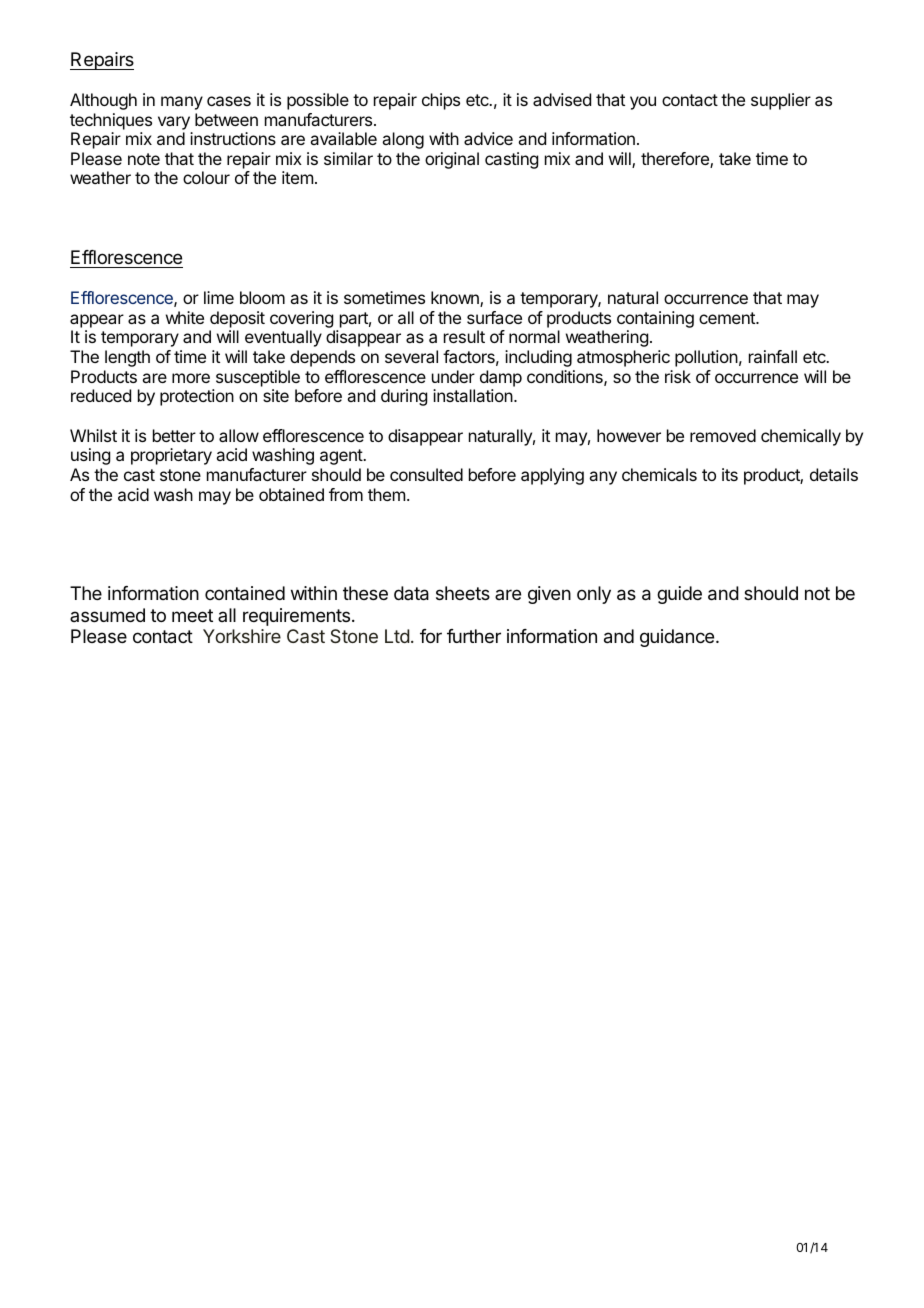 Image resolution: width=924 pixels, height=1308 pixels. What do you see at coordinates (192, 615) in the screenshot?
I see `meet` at bounding box center [192, 615].
